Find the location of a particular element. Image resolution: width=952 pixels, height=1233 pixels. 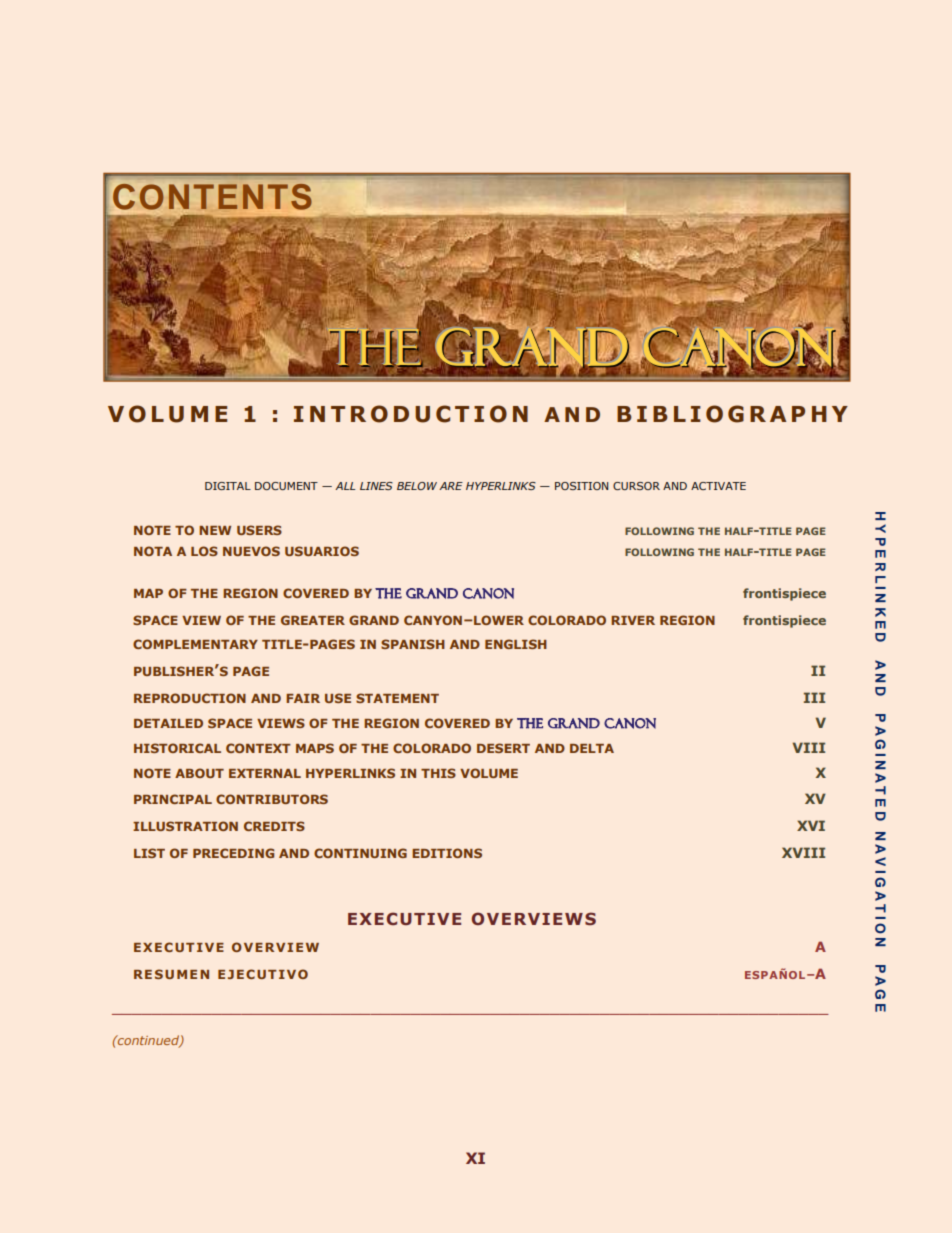

EDITIONS is located at coordinates (447, 853).
